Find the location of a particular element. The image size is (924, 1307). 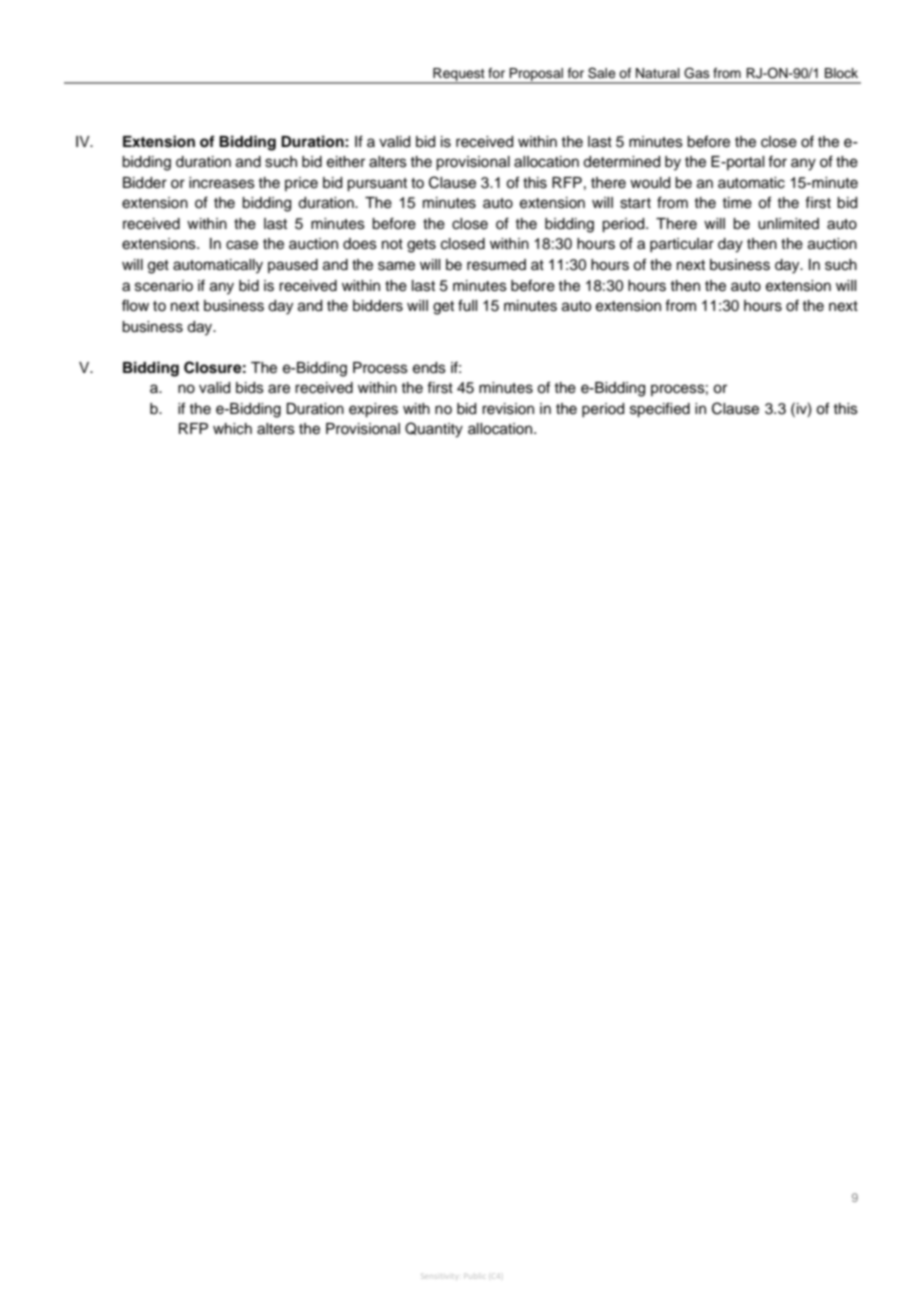

full is located at coordinates (467, 305).
